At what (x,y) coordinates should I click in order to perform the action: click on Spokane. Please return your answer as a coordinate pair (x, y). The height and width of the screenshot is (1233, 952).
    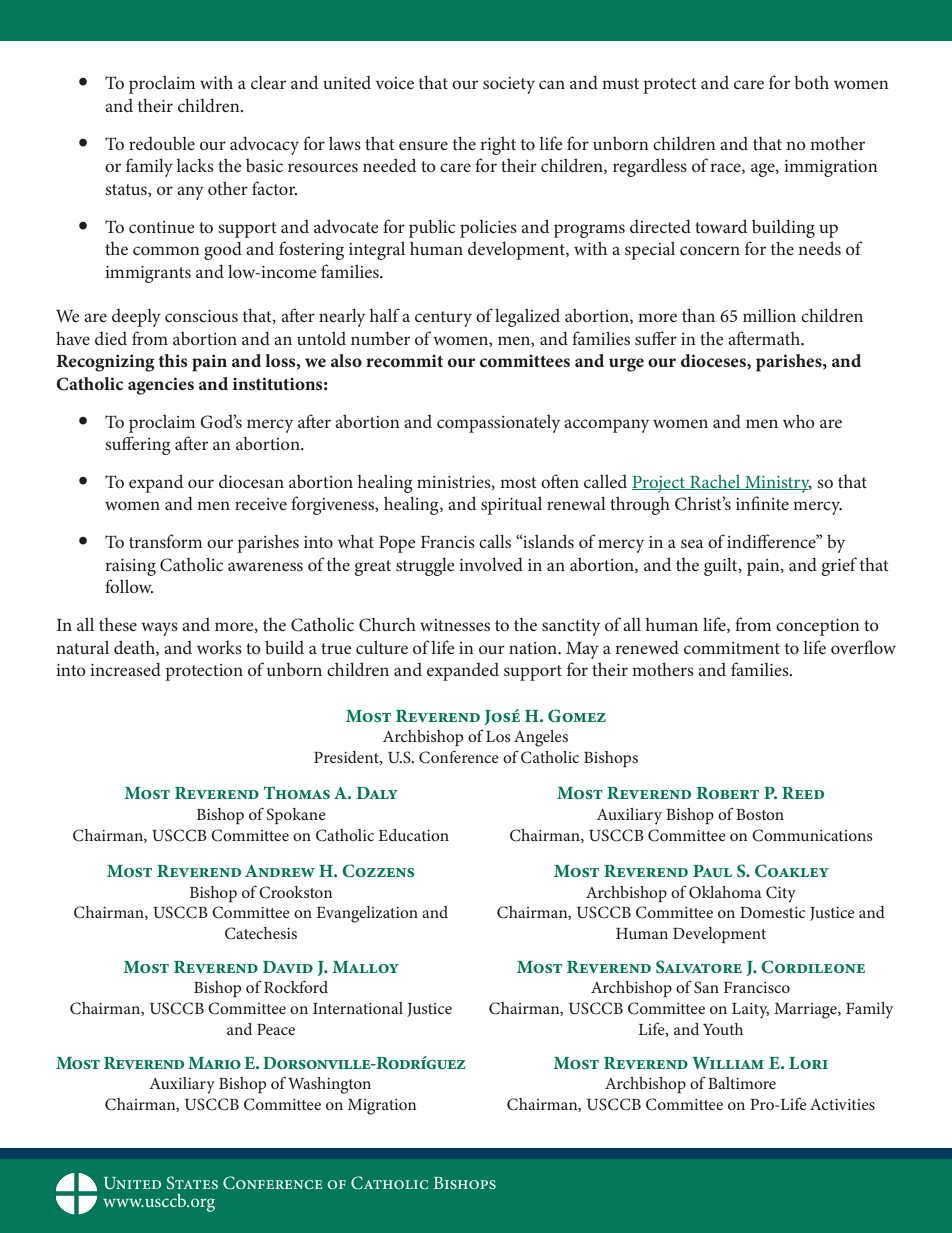
    Looking at the image, I should click on (296, 816).
